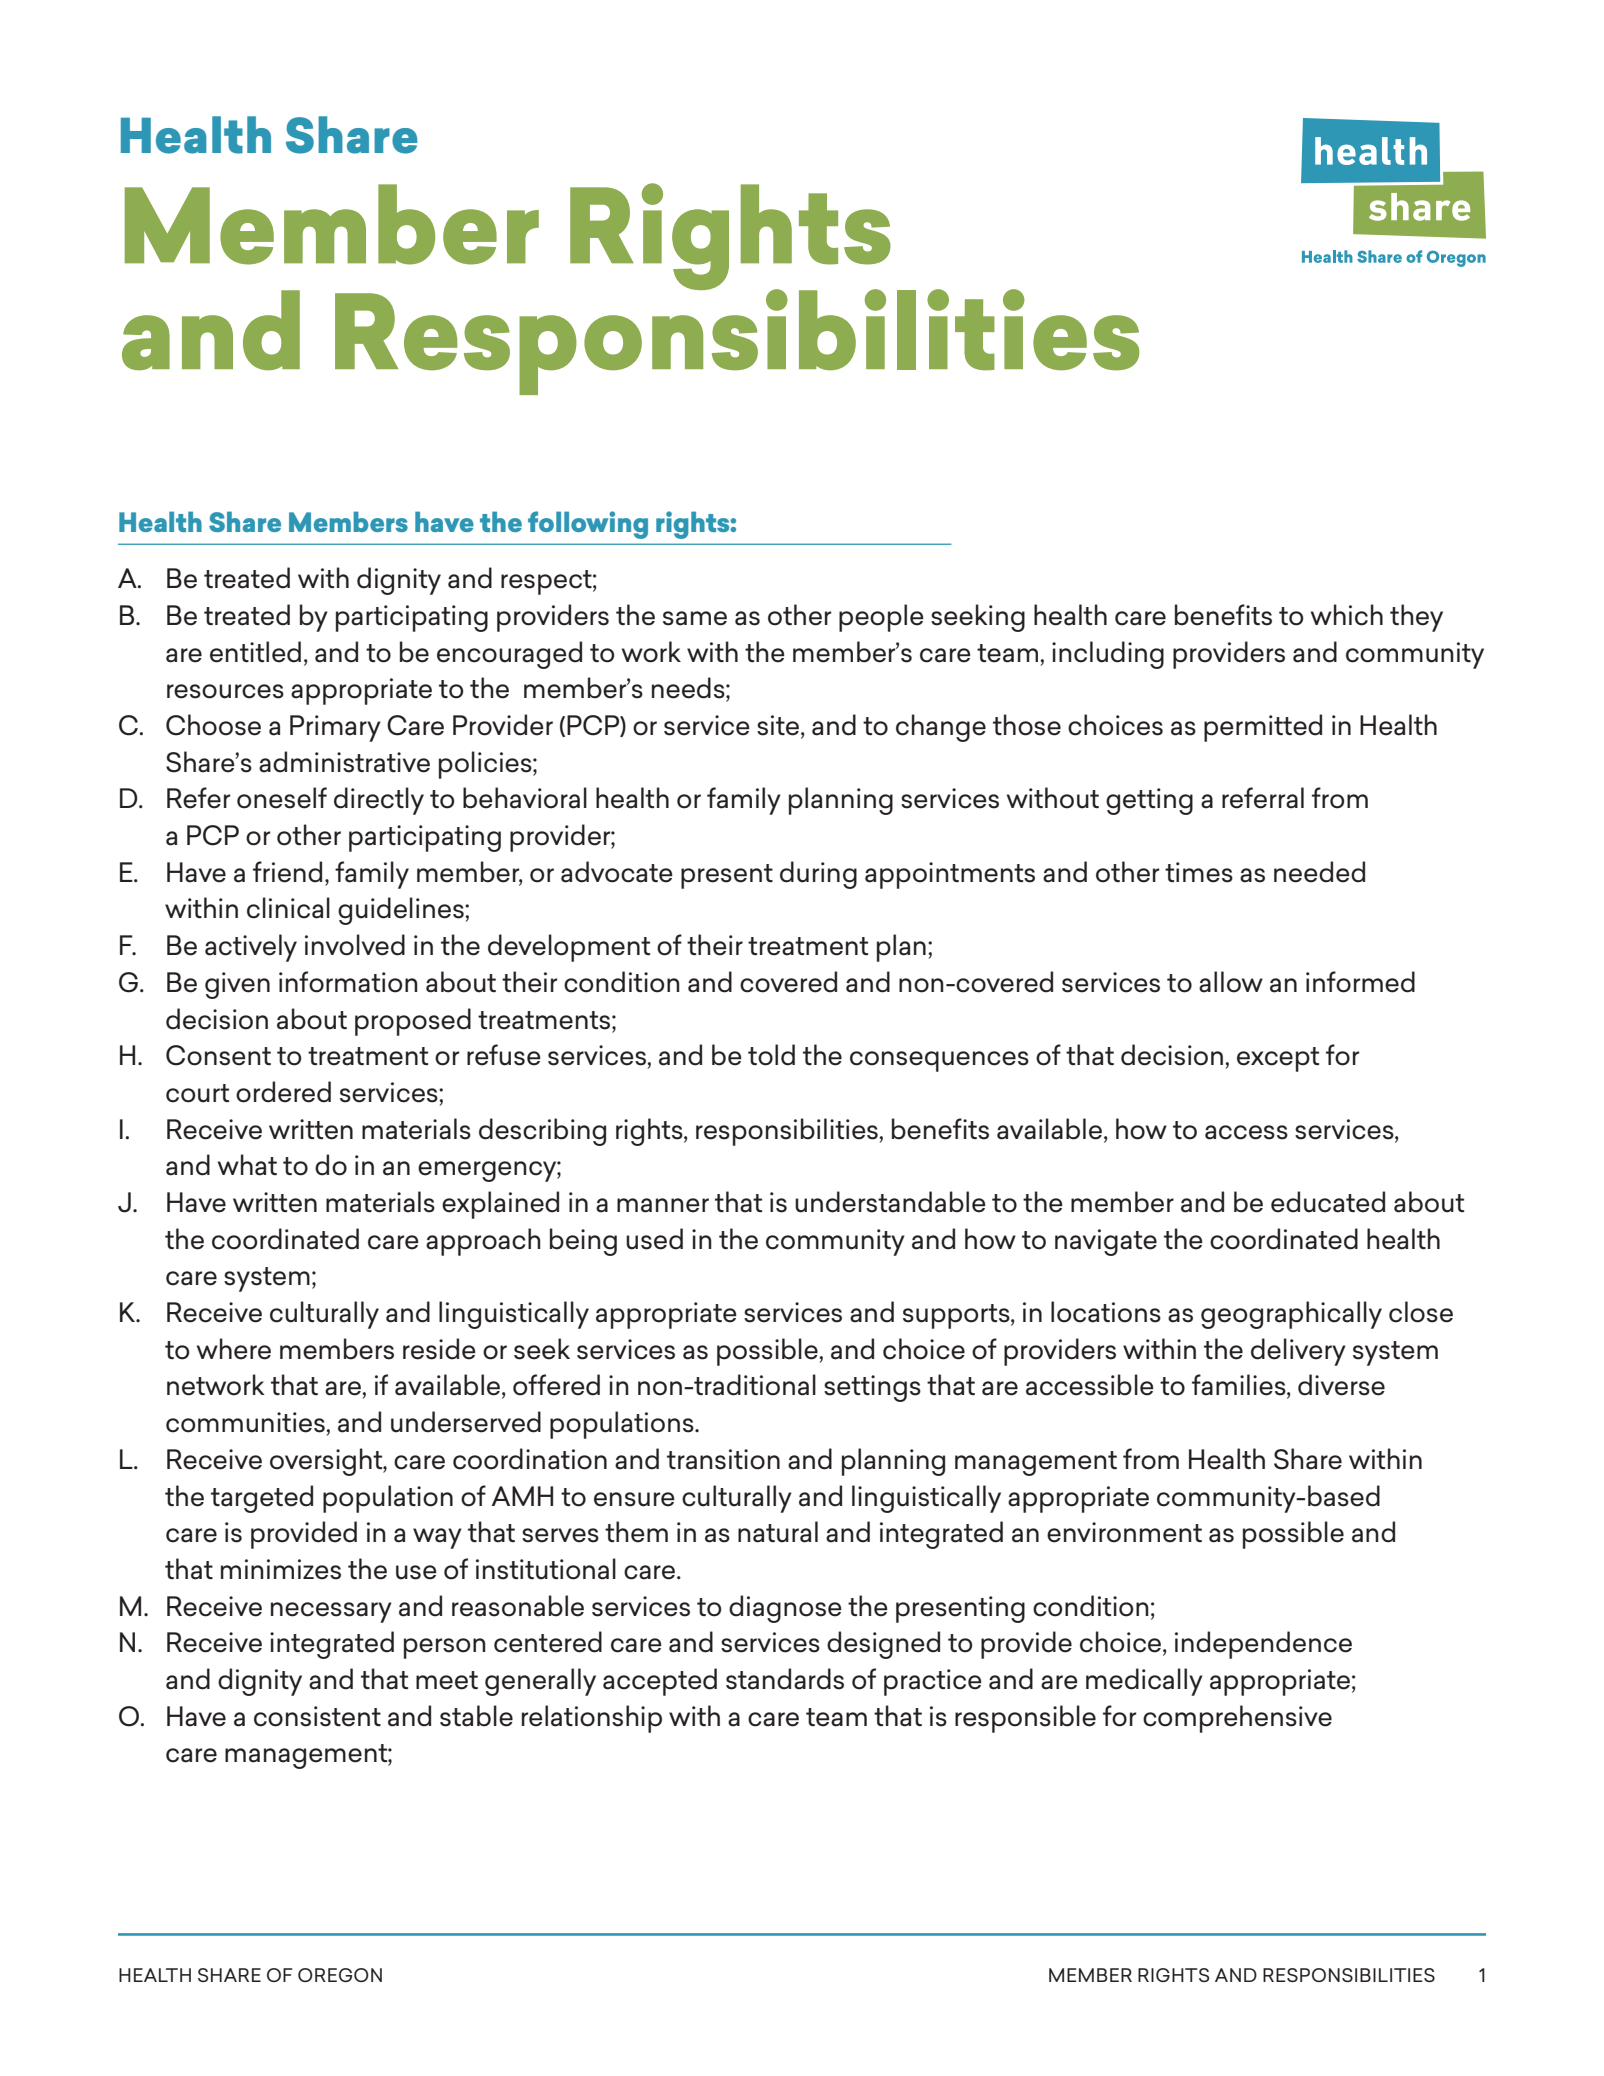 Image resolution: width=1604 pixels, height=2076 pixels. Describe the element at coordinates (1347, 615) in the screenshot. I see `which` at that location.
